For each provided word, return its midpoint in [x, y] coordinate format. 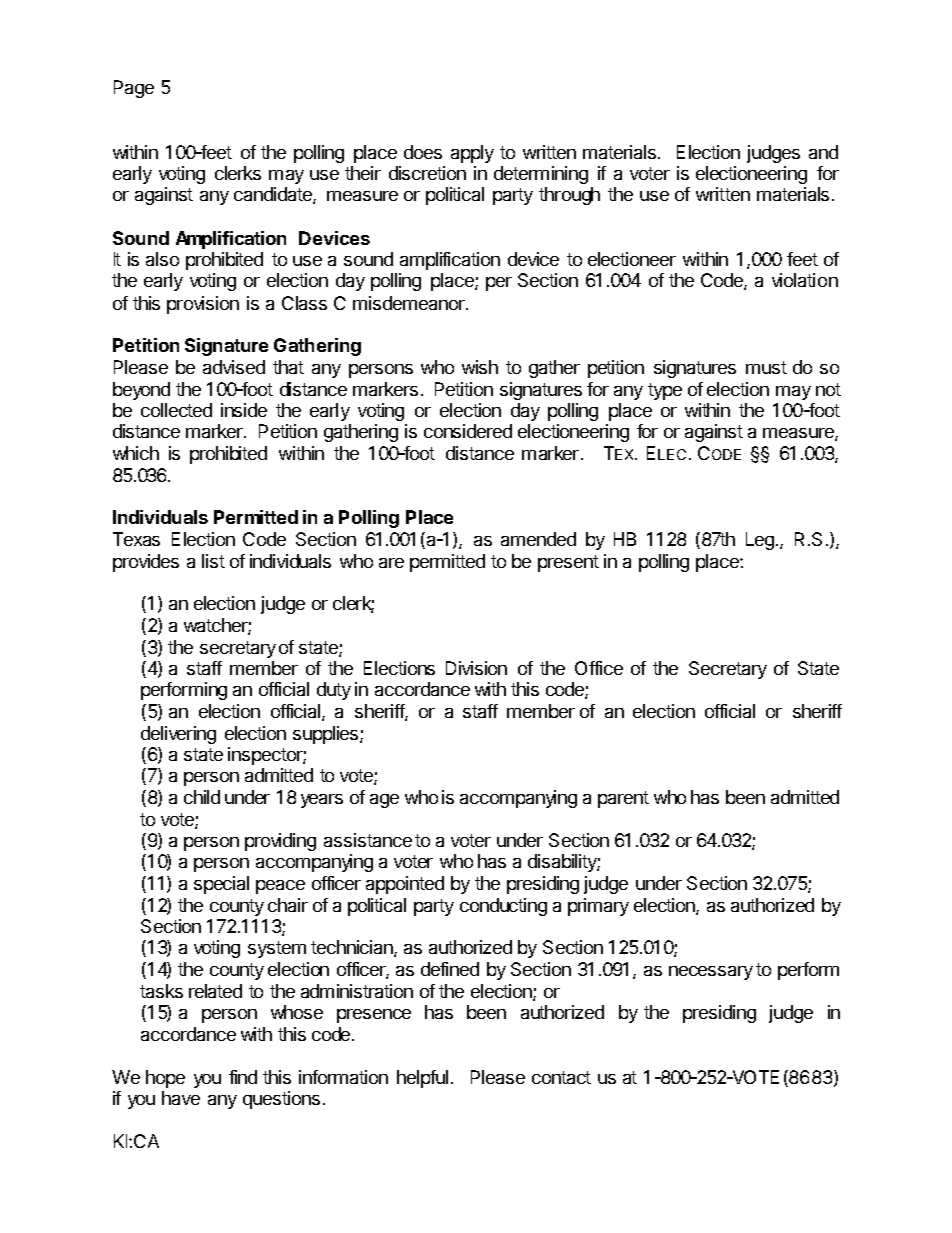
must [766, 367]
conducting [503, 907]
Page [134, 89]
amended [538, 539]
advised [234, 367]
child [202, 797]
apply [472, 154]
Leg [760, 541]
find [243, 1077]
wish [480, 367]
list [213, 561]
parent [623, 799]
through [569, 196]
